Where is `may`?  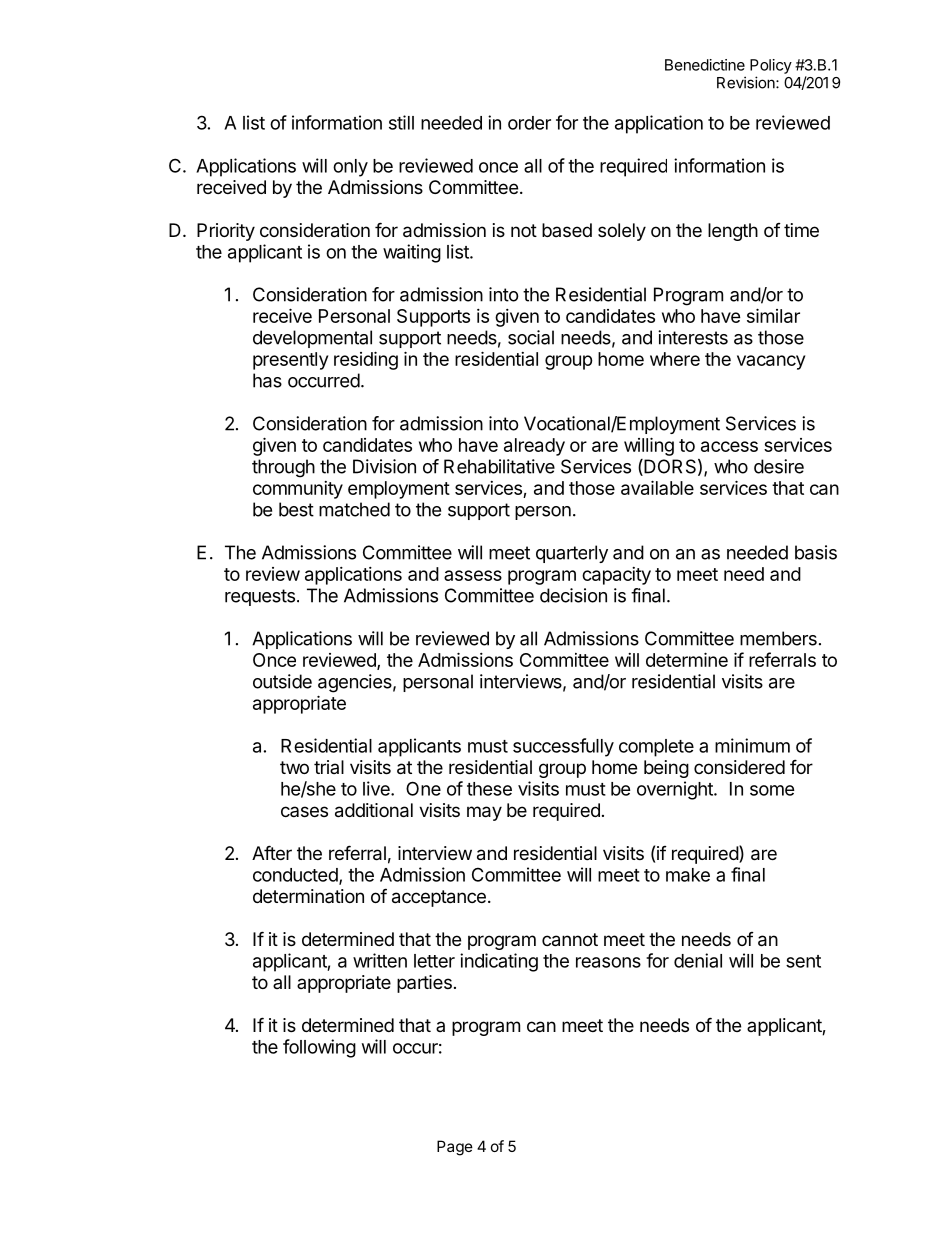
may is located at coordinates (484, 813).
